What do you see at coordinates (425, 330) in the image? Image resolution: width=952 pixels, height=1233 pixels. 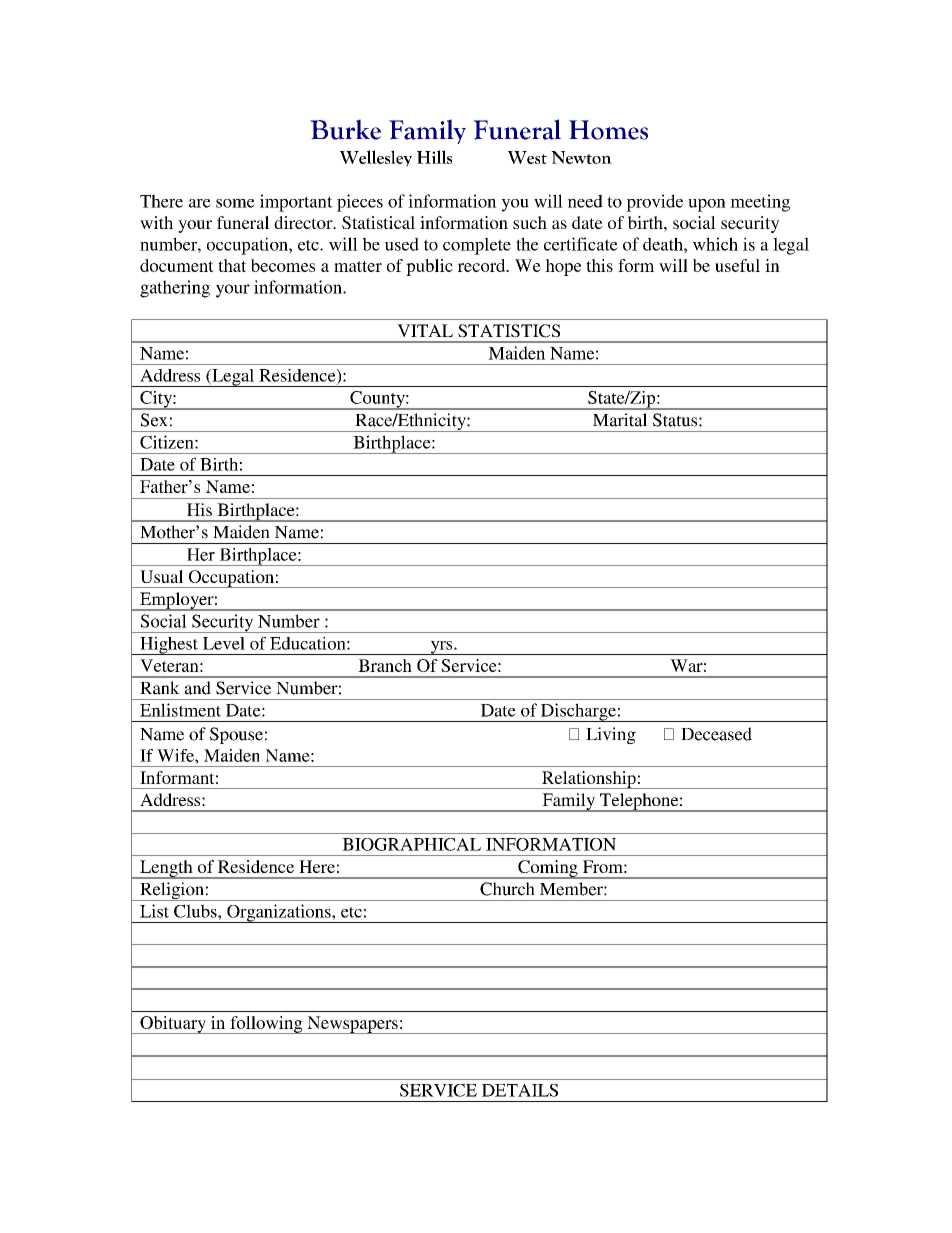 I see `VITAL` at bounding box center [425, 330].
